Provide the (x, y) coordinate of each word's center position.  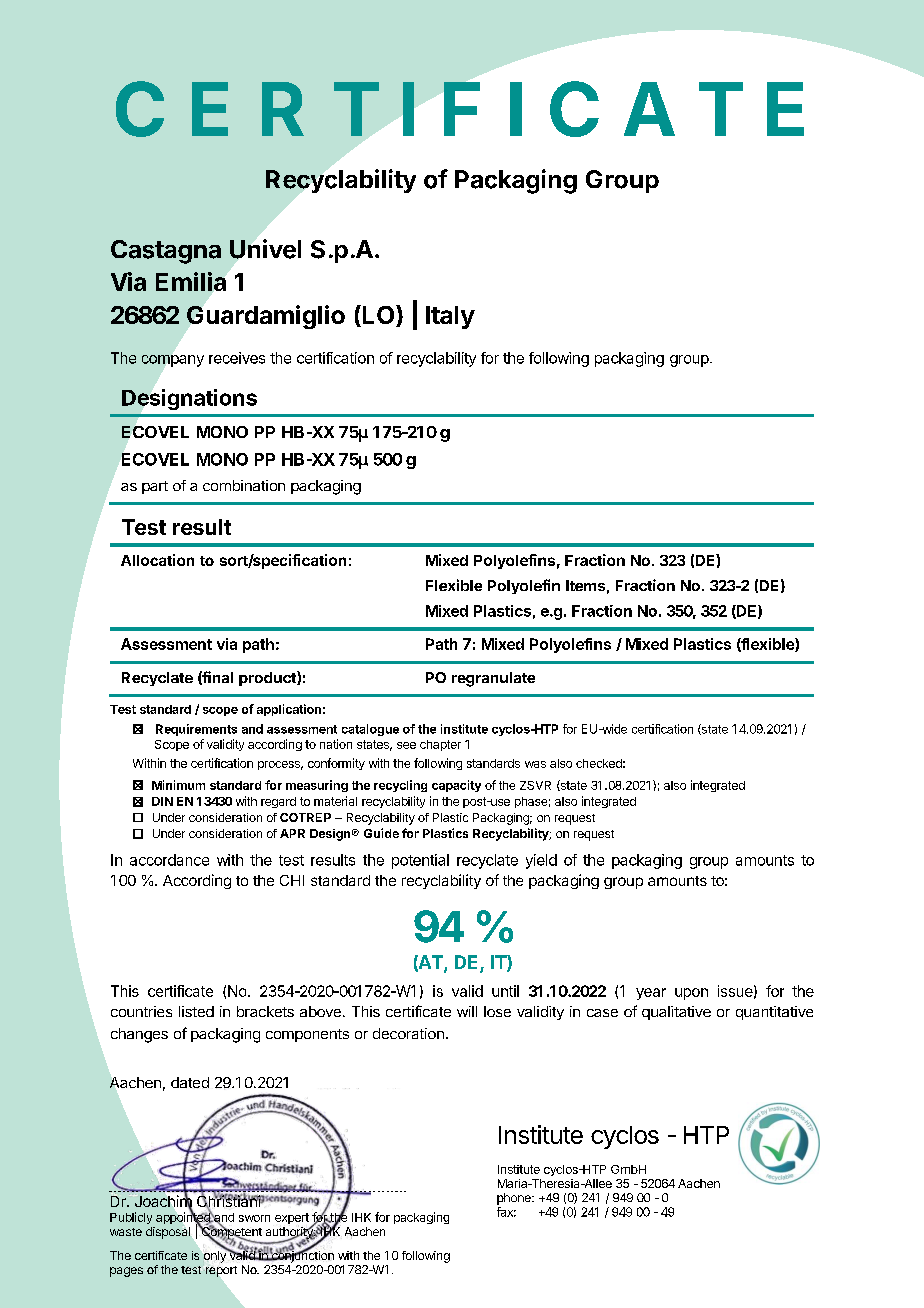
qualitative (676, 1013)
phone (515, 1199)
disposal (168, 1233)
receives (237, 358)
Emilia (191, 281)
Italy (450, 317)
